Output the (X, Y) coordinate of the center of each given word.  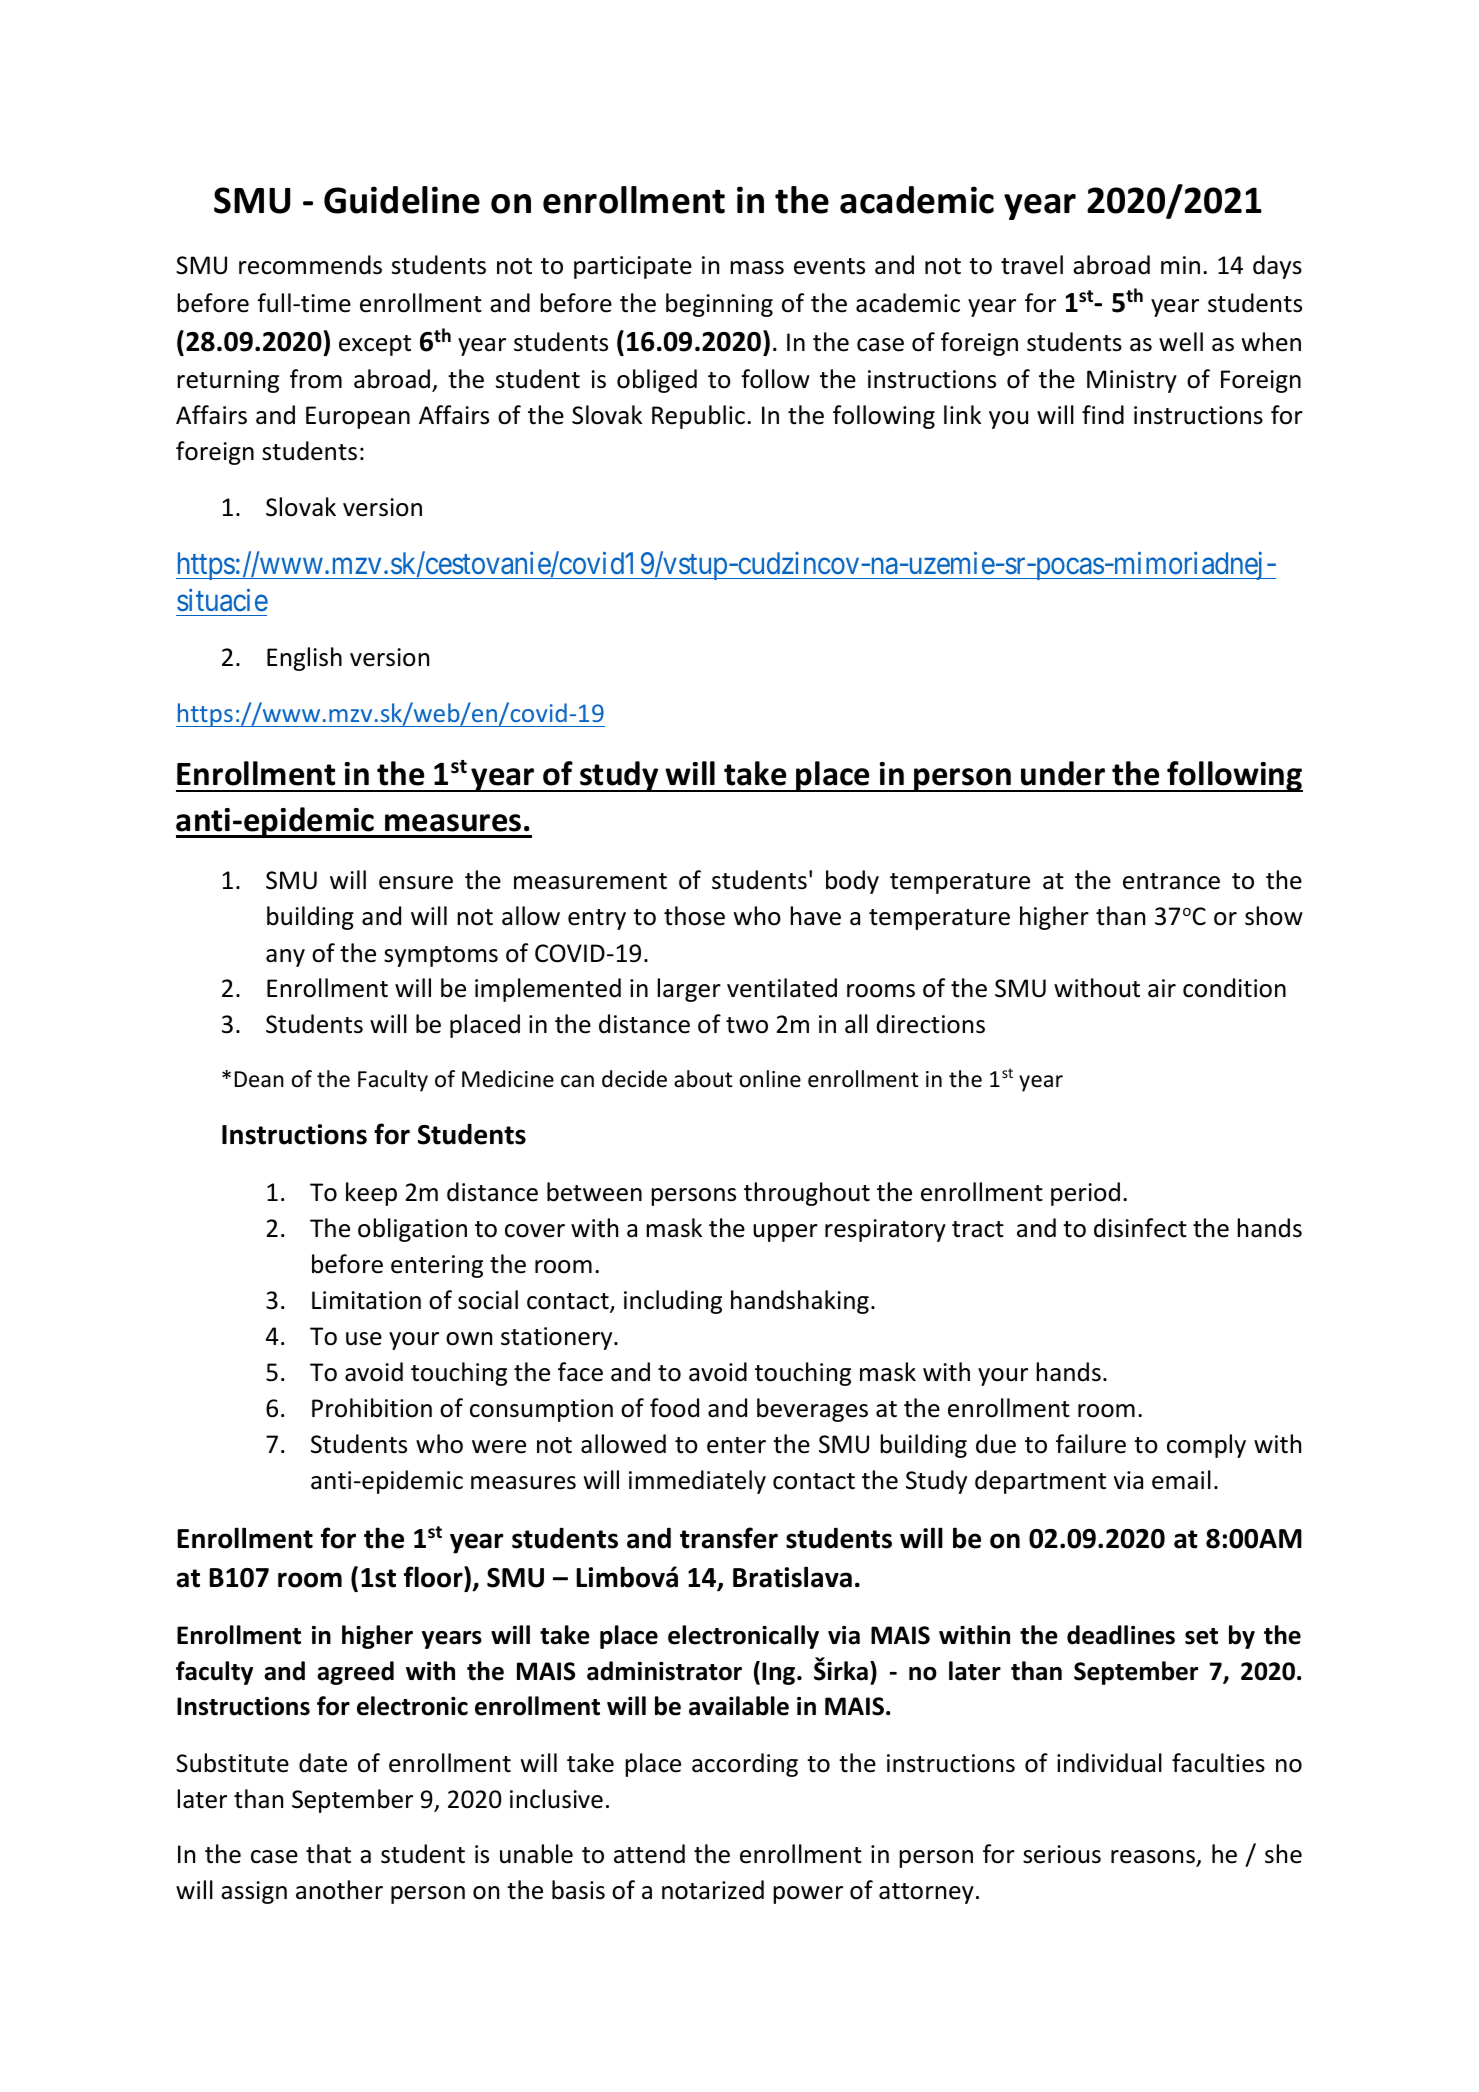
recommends (310, 265)
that (328, 1854)
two (747, 1025)
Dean (259, 1079)
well (1181, 342)
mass (757, 268)
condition (1234, 988)
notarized (713, 1890)
